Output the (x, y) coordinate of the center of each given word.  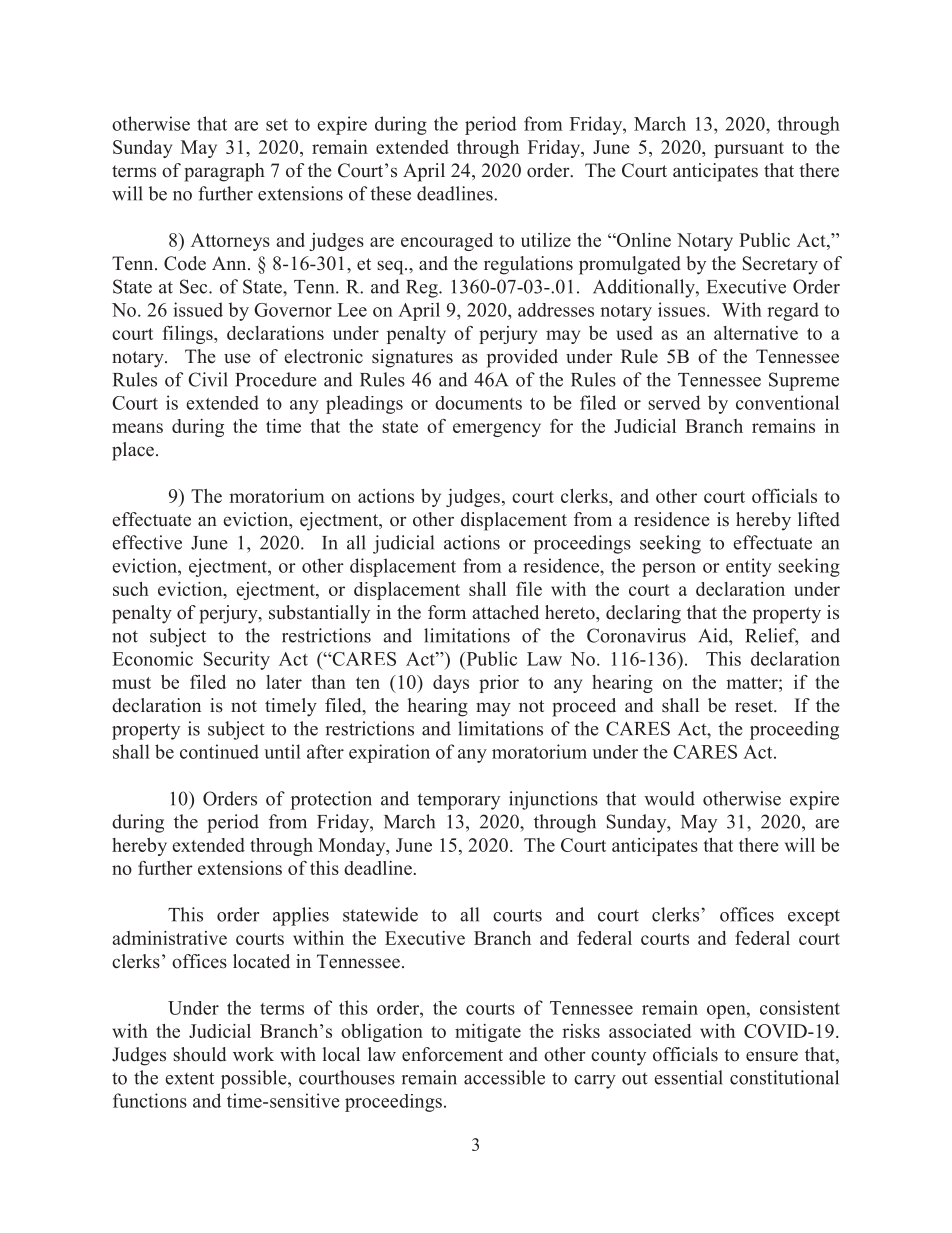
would (669, 798)
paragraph (224, 172)
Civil (208, 379)
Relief (771, 636)
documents (478, 403)
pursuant (749, 150)
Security (237, 660)
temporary (458, 801)
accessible (504, 1077)
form (447, 612)
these (390, 193)
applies (301, 916)
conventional (787, 402)
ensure (772, 1056)
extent (189, 1078)
